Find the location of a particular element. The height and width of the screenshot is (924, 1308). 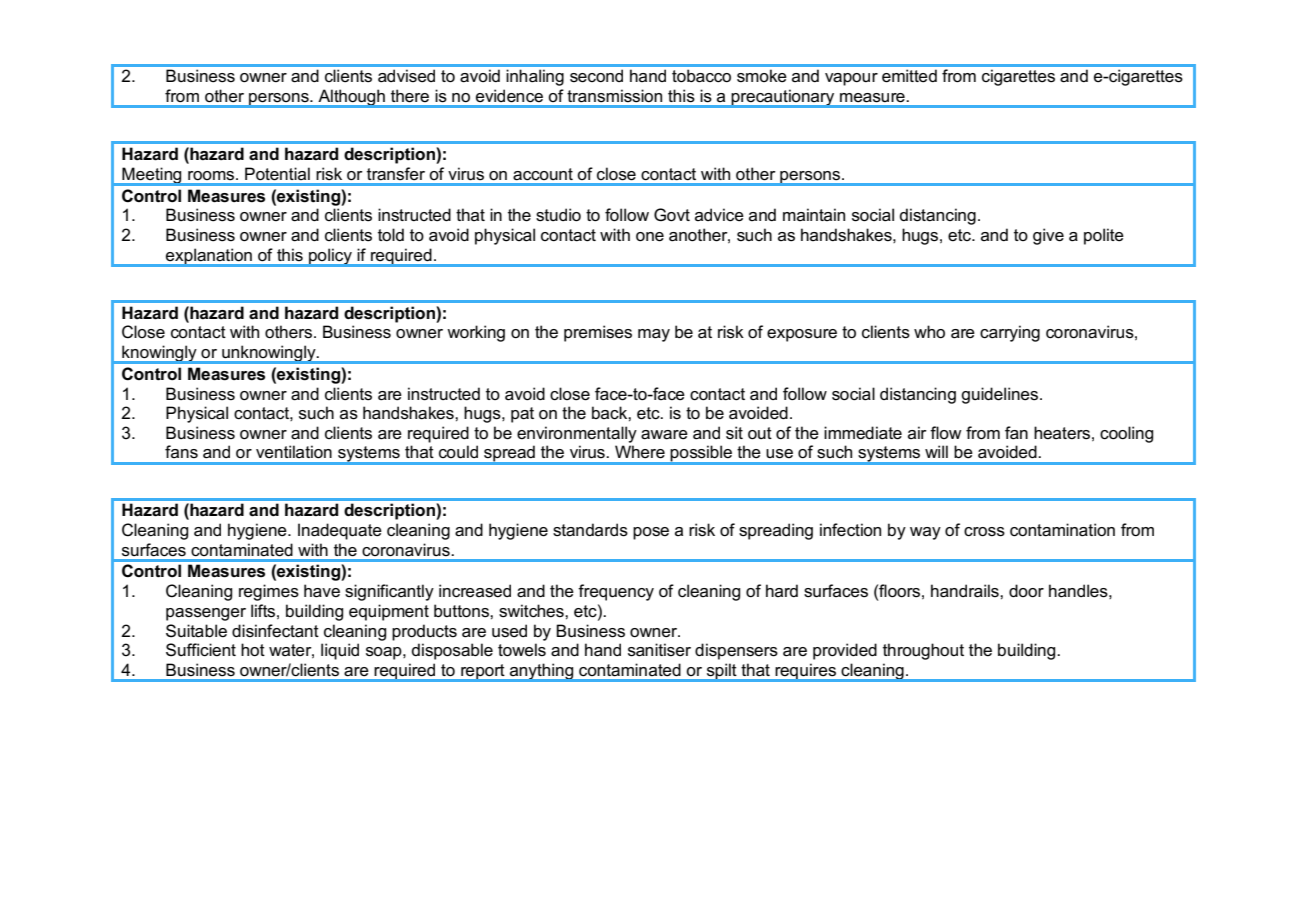

may is located at coordinates (654, 335).
